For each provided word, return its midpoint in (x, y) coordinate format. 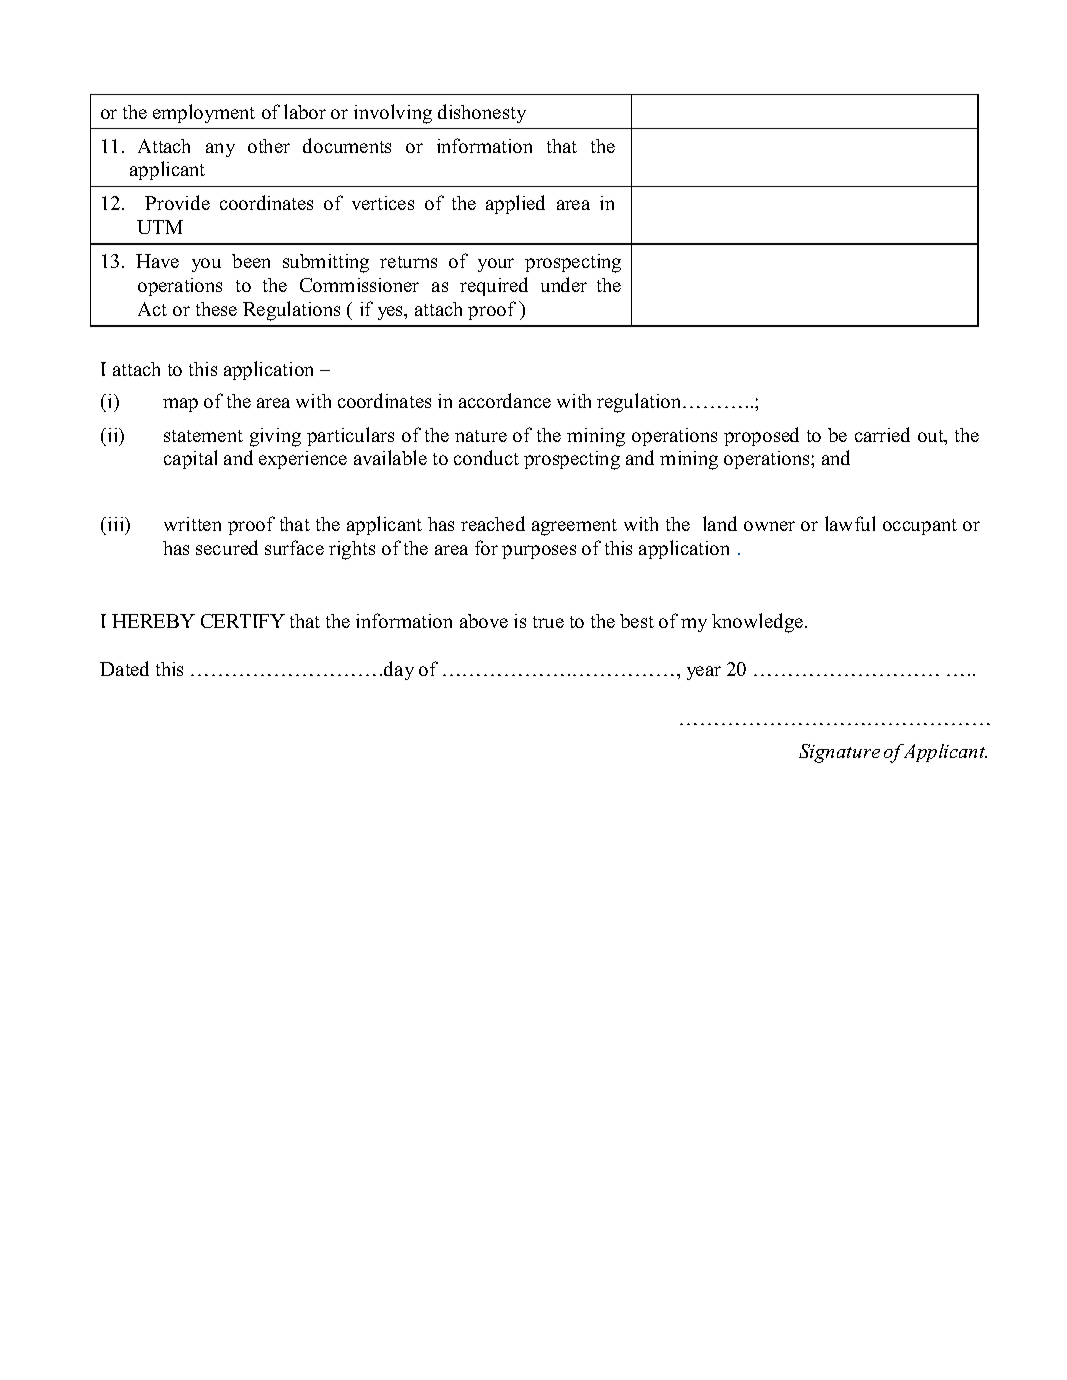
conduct (486, 457)
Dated (124, 668)
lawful (850, 523)
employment (204, 113)
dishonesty (482, 113)
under (564, 284)
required (494, 286)
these (216, 309)
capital (190, 459)
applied (515, 204)
